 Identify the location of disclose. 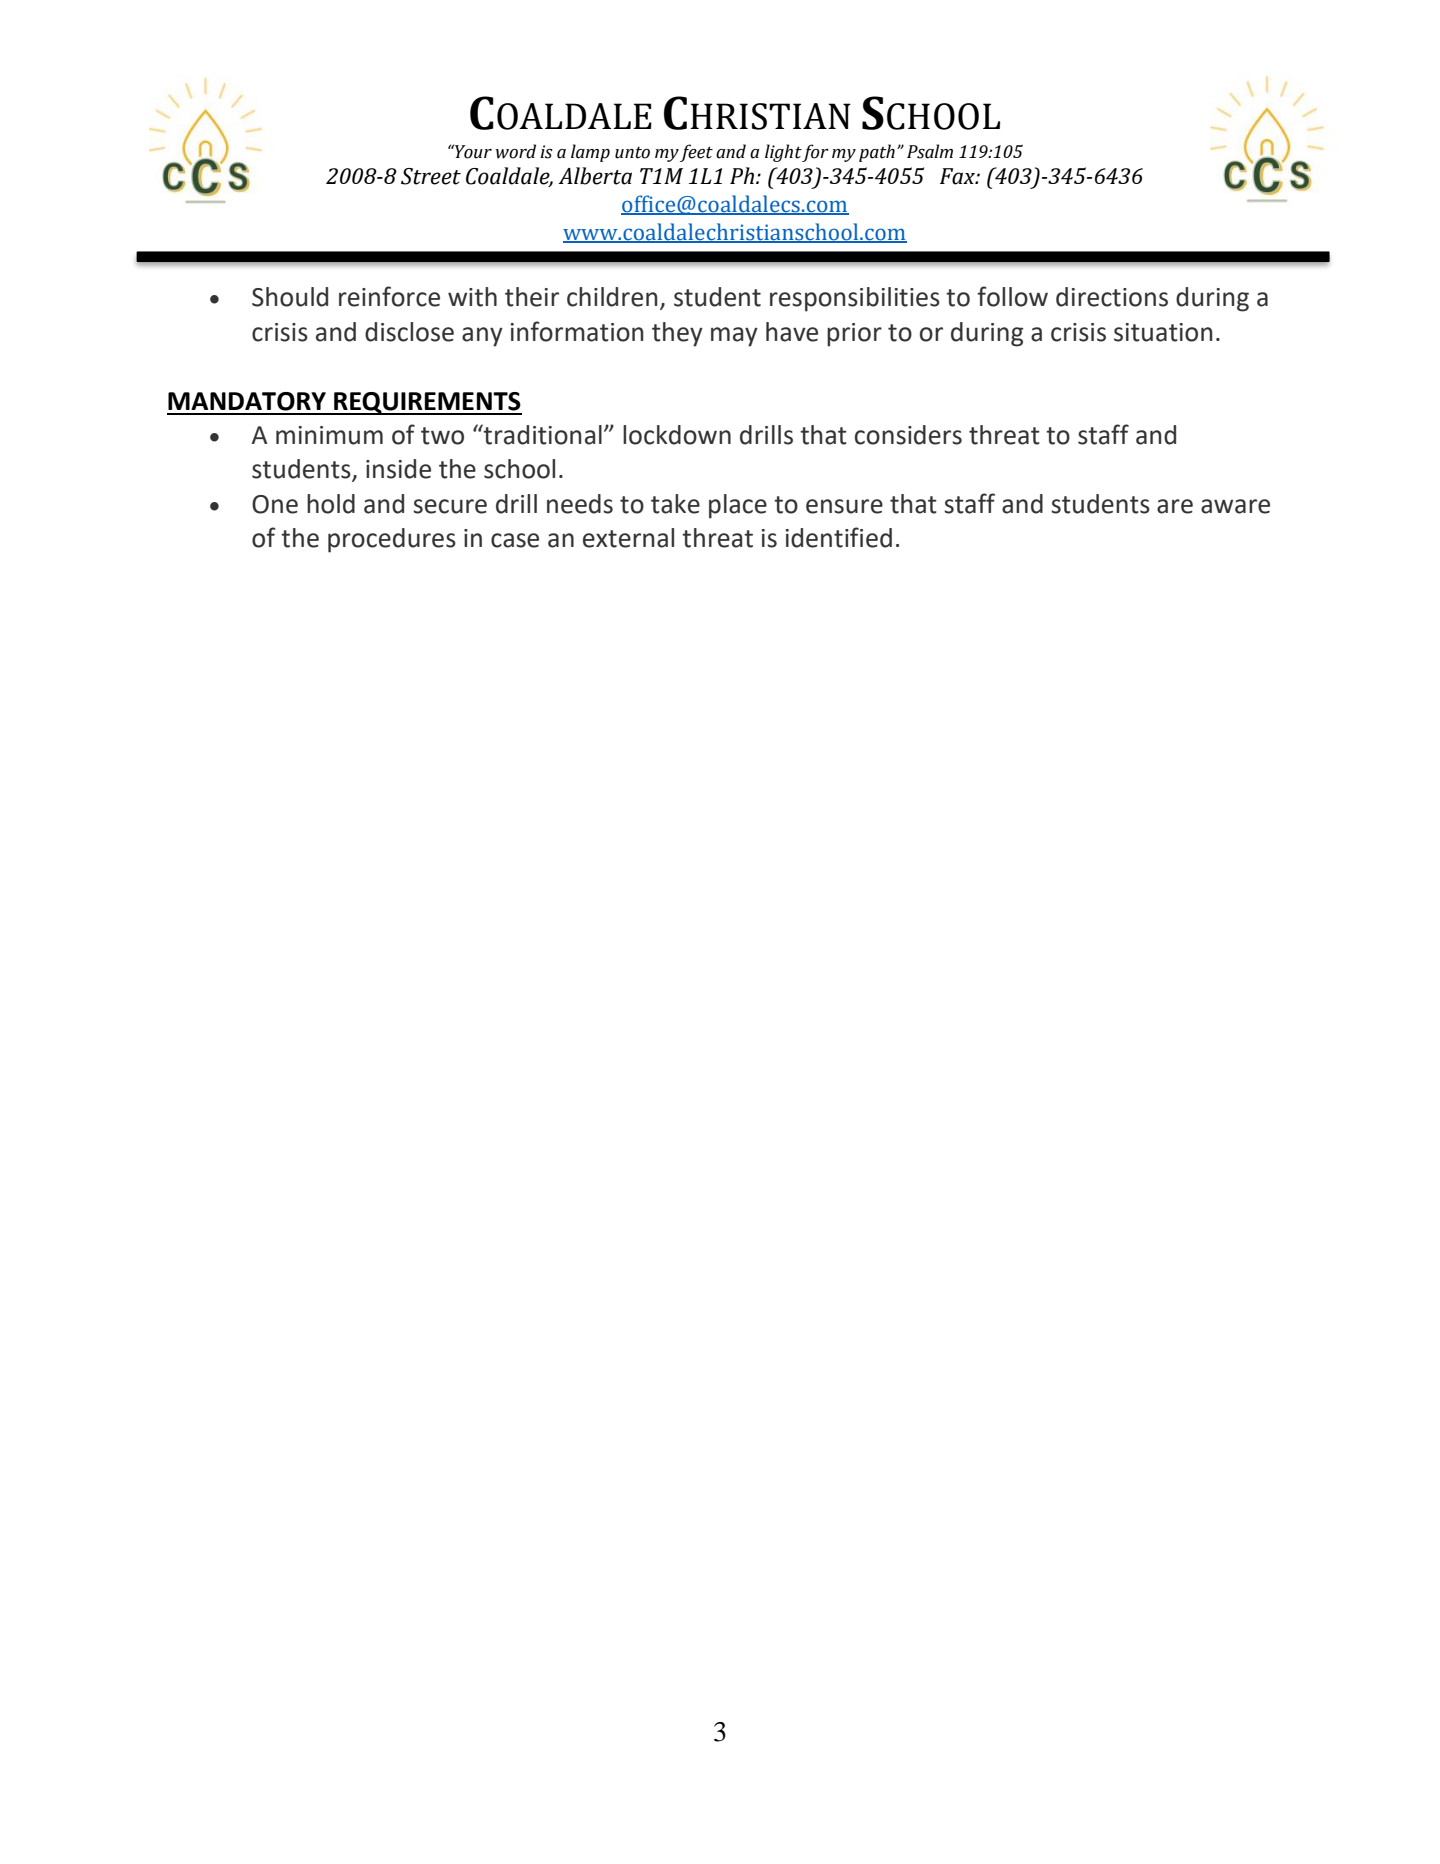
(409, 332).
